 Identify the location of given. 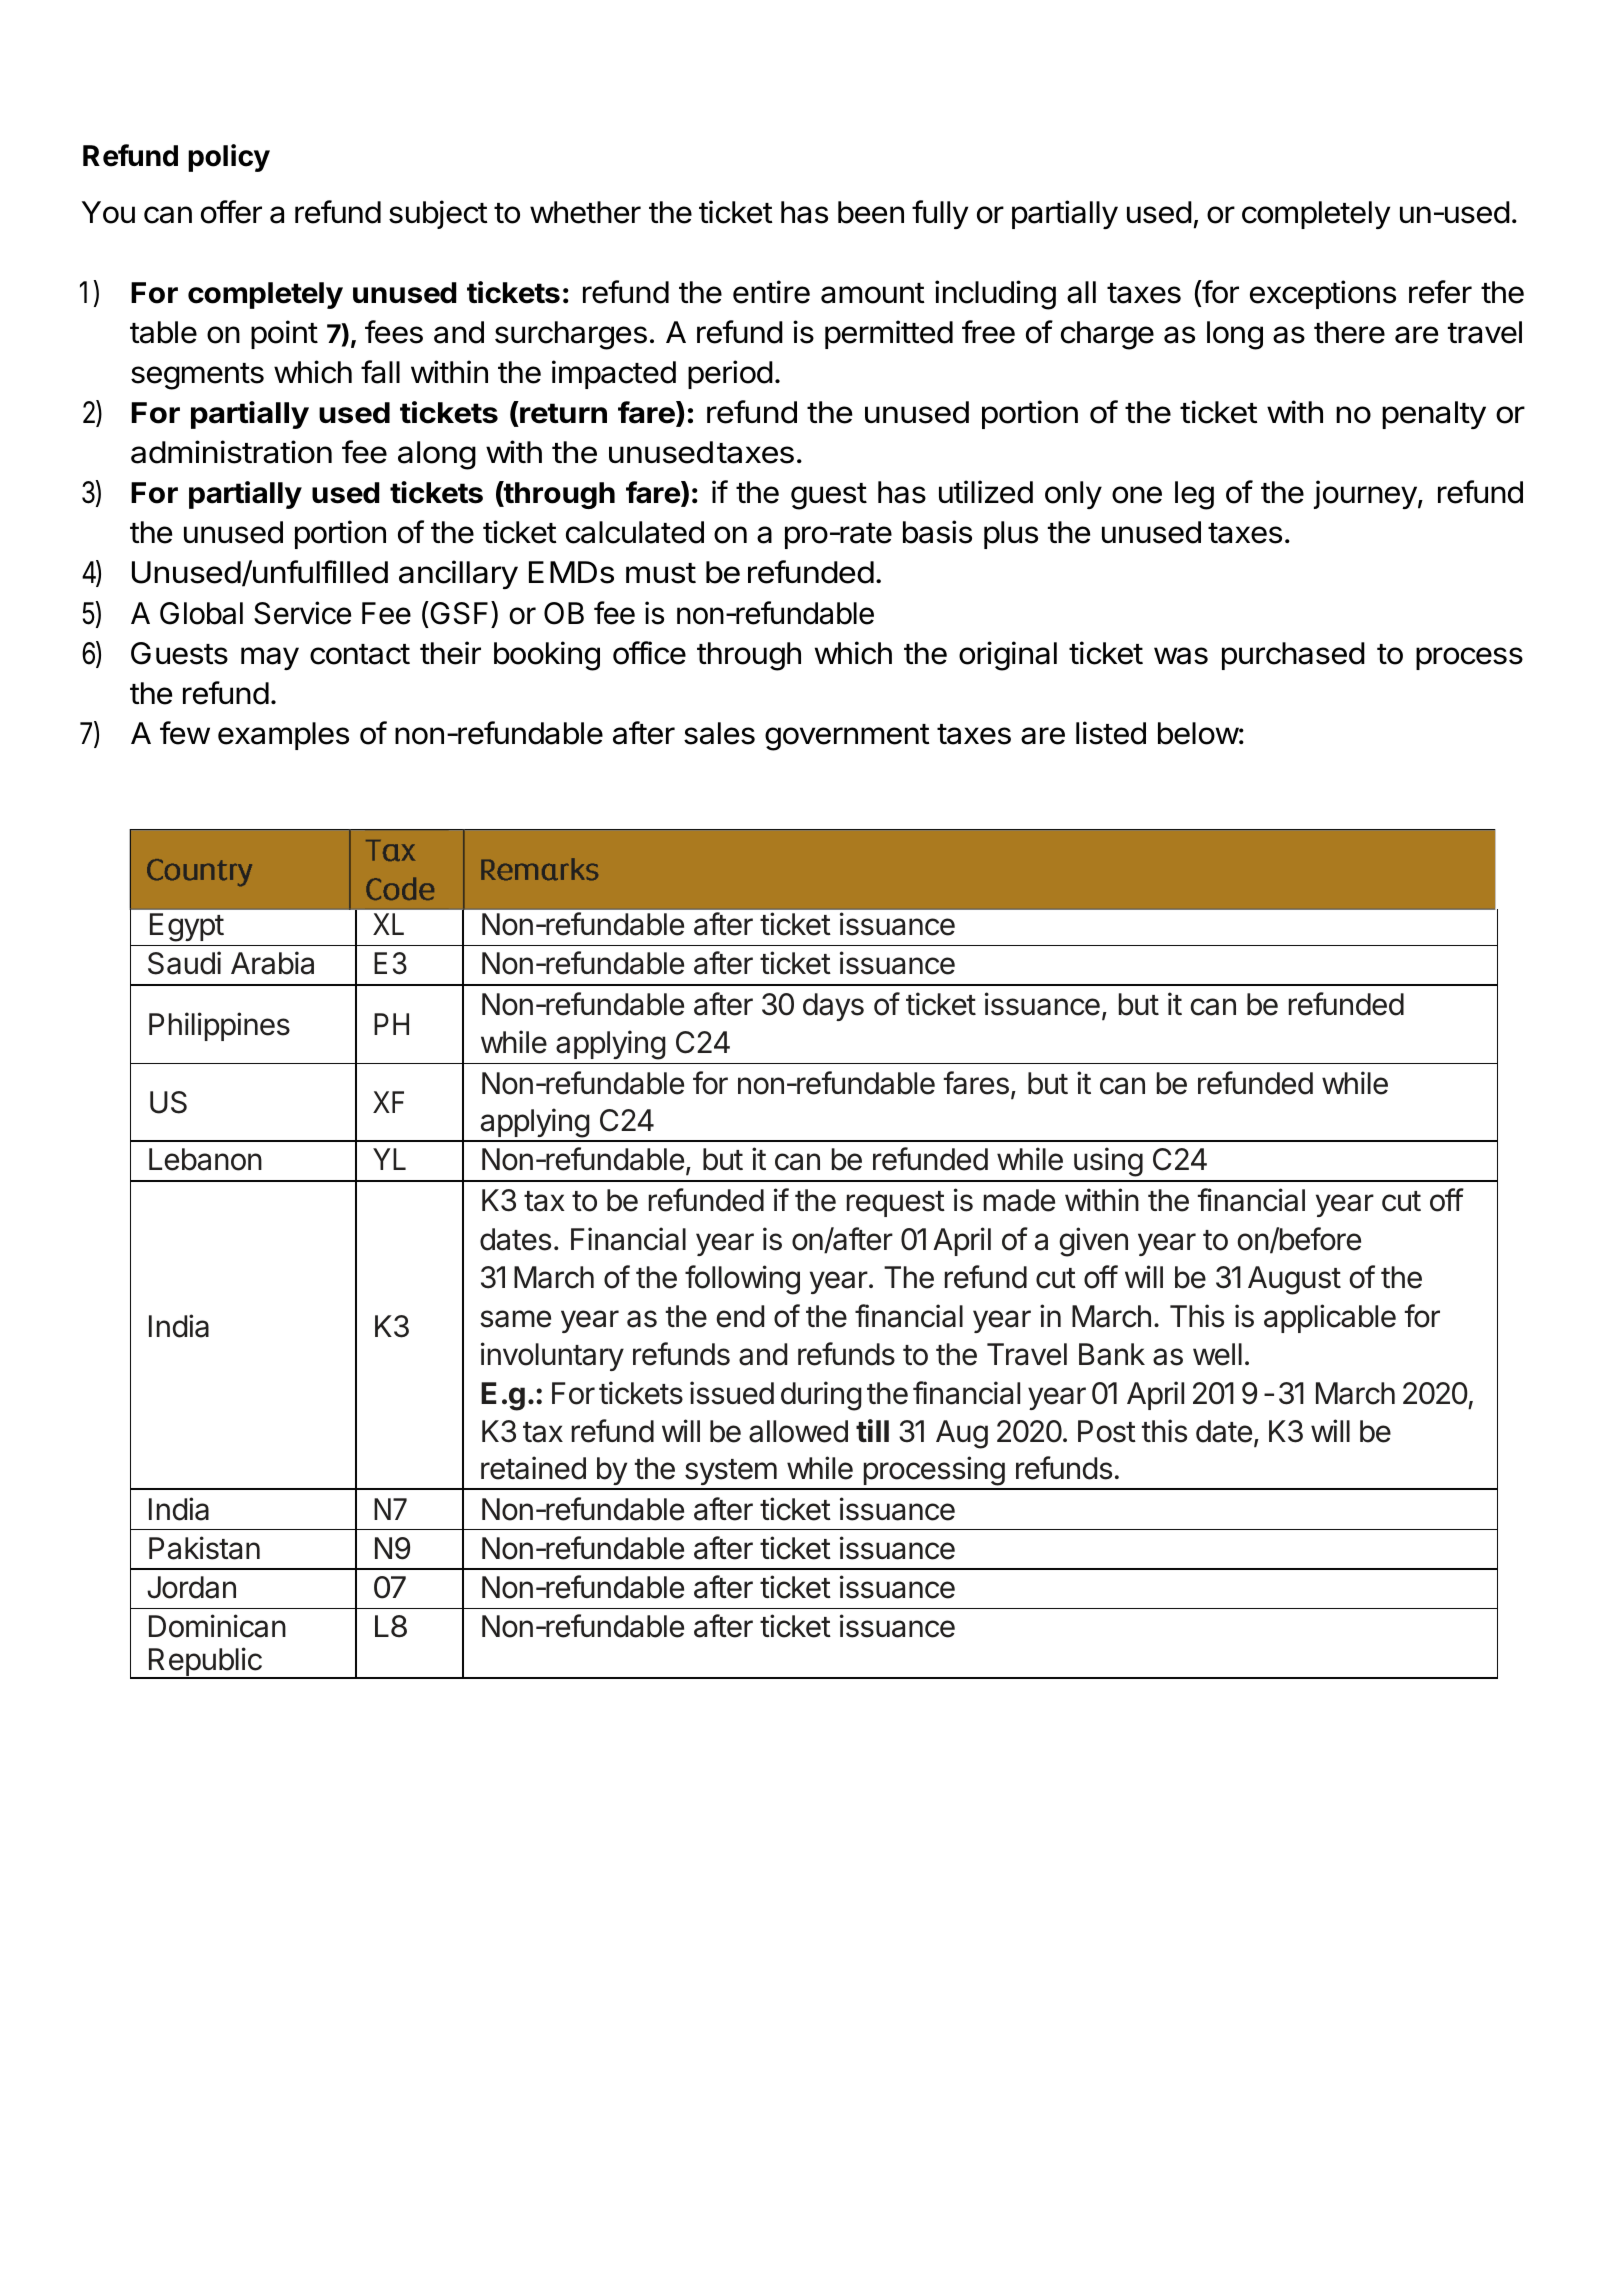
(1094, 1242).
